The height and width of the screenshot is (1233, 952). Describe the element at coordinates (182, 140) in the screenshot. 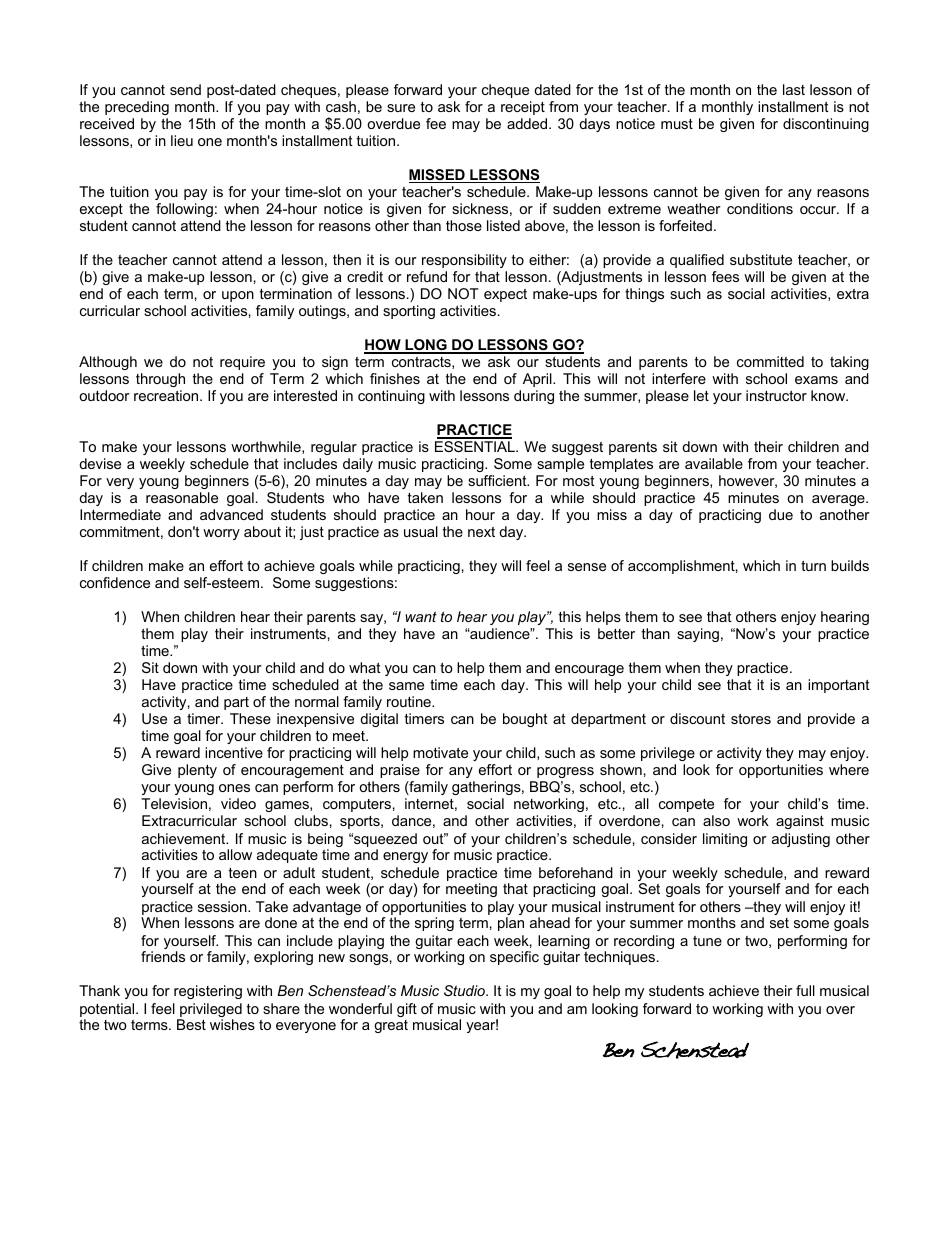

I see `lieu` at that location.
